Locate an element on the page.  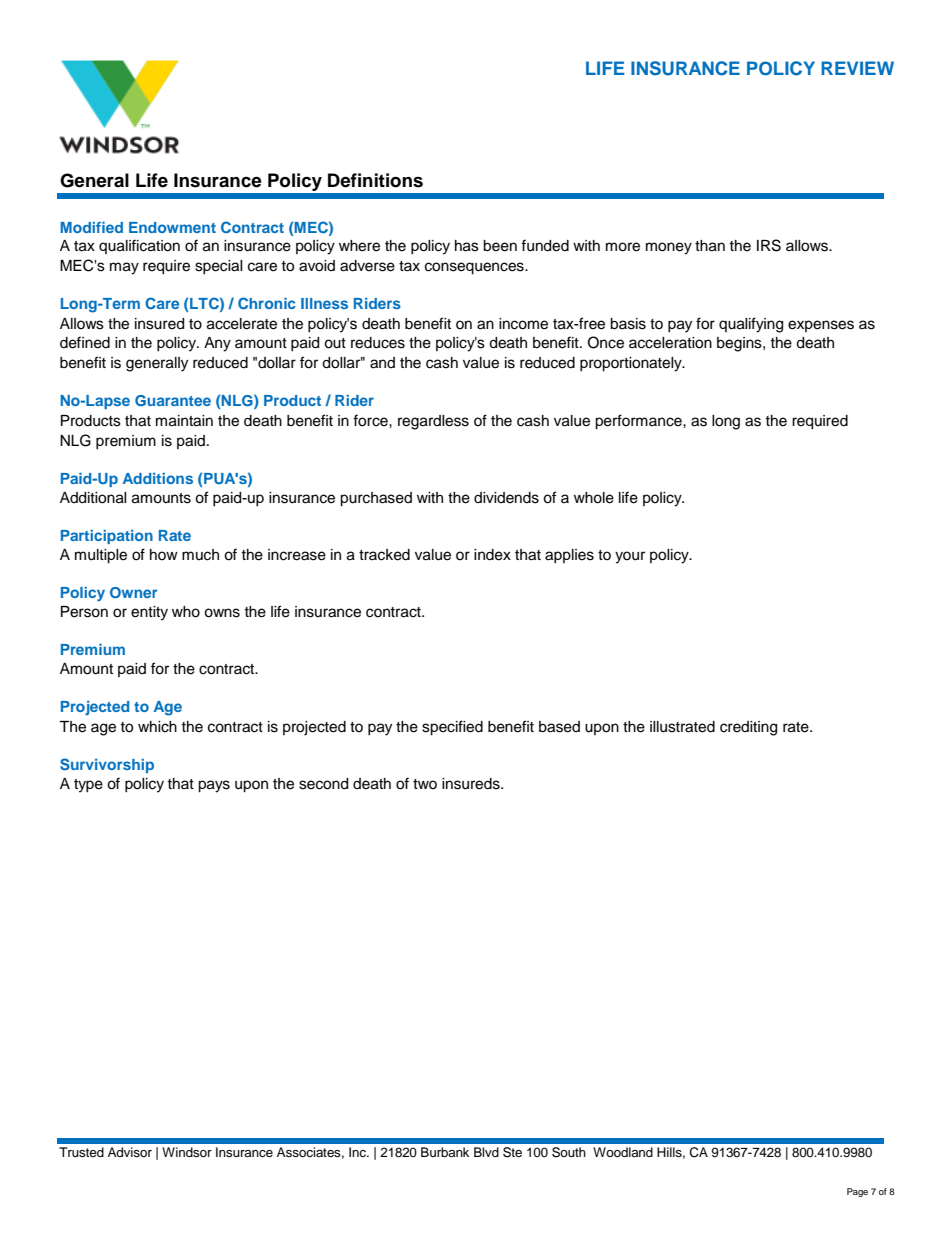
regardless is located at coordinates (433, 422).
